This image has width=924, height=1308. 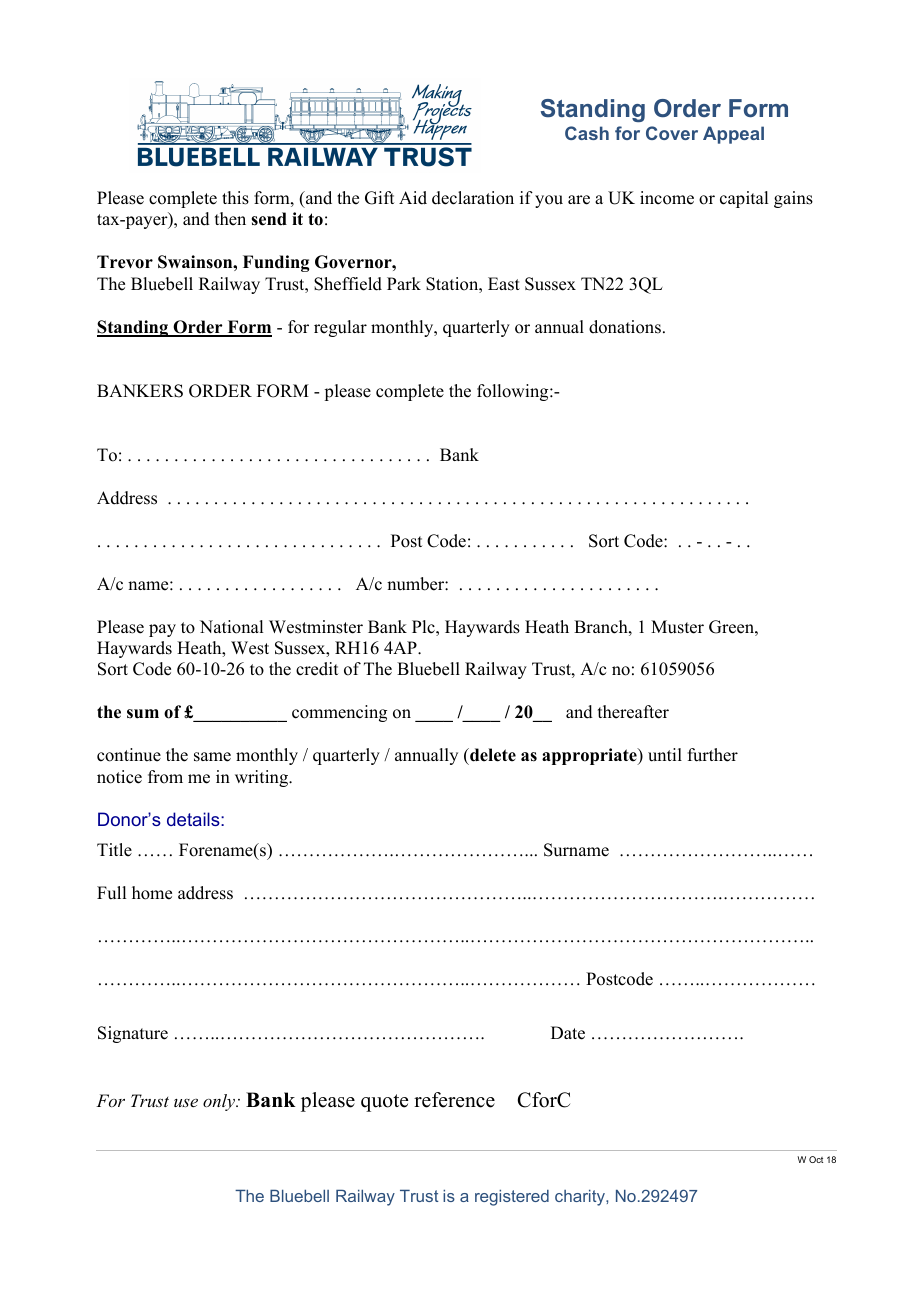 I want to click on Oct, so click(x=816, y=1159).
